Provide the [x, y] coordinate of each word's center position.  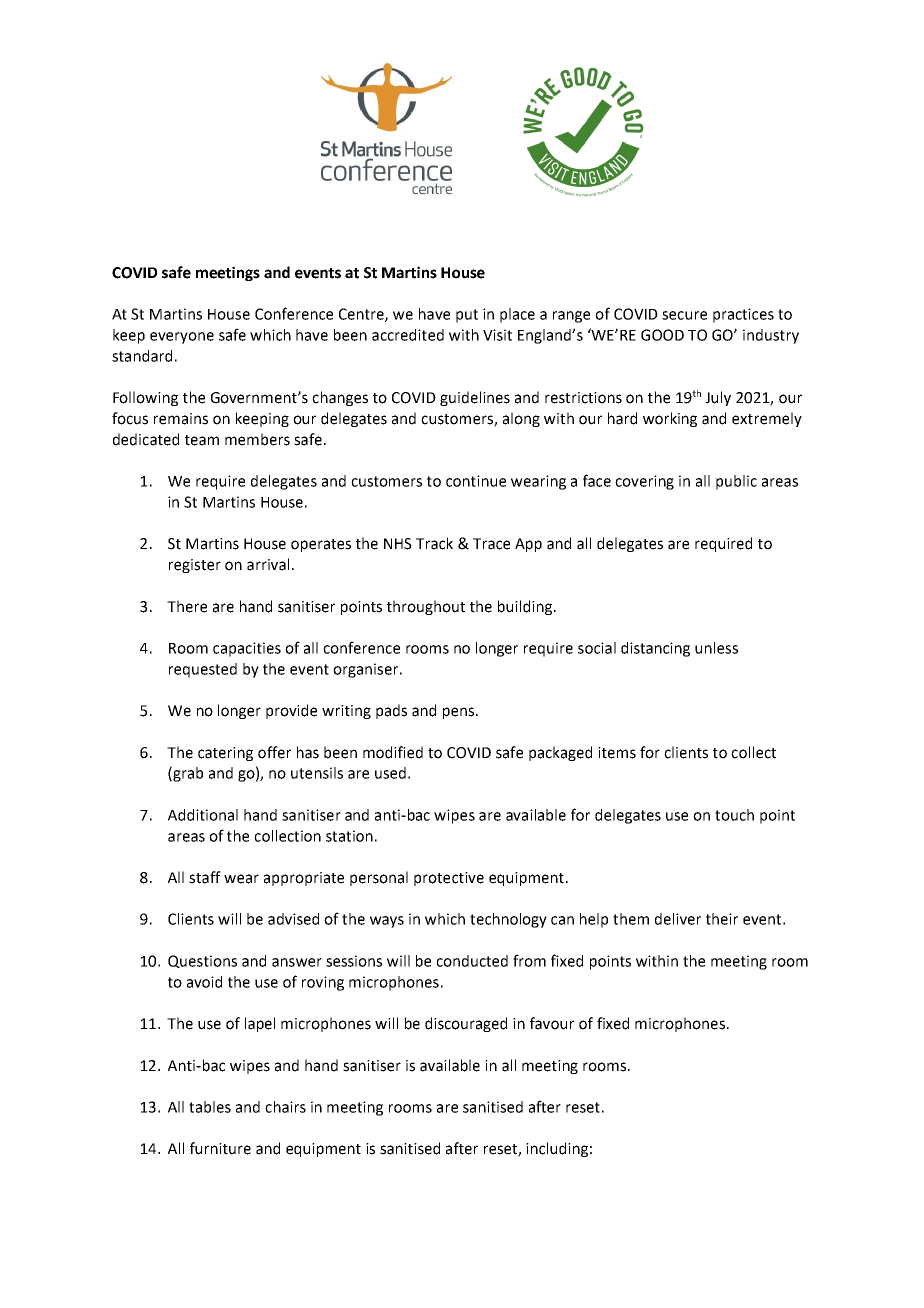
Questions [202, 961]
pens [458, 713]
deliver [678, 919]
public [736, 482]
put [467, 316]
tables [210, 1107]
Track [434, 543]
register [195, 566]
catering [225, 754]
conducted [472, 961]
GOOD [662, 335]
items [617, 753]
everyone [182, 338]
